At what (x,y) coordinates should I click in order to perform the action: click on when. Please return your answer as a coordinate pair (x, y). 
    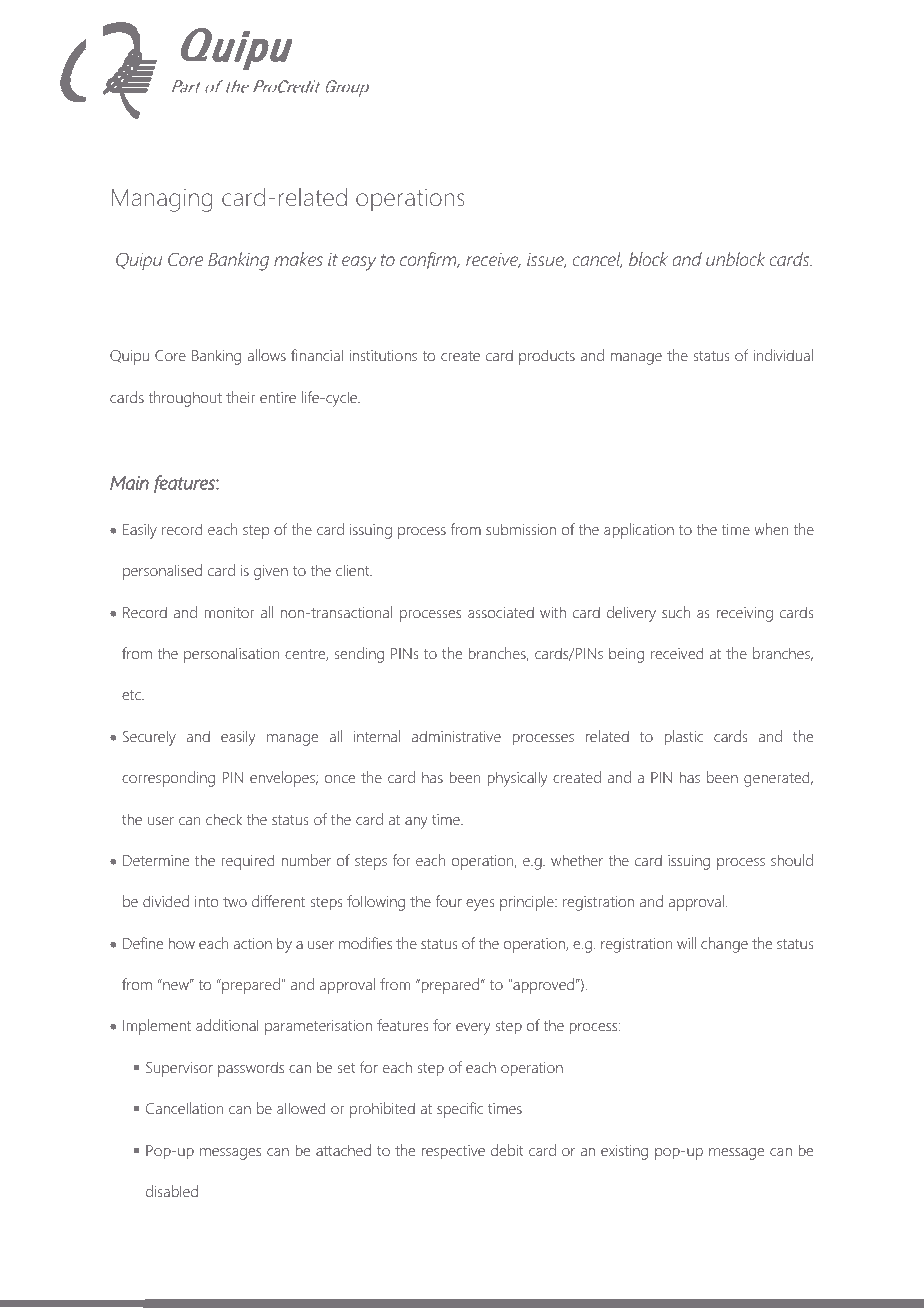
    Looking at the image, I should click on (771, 529).
